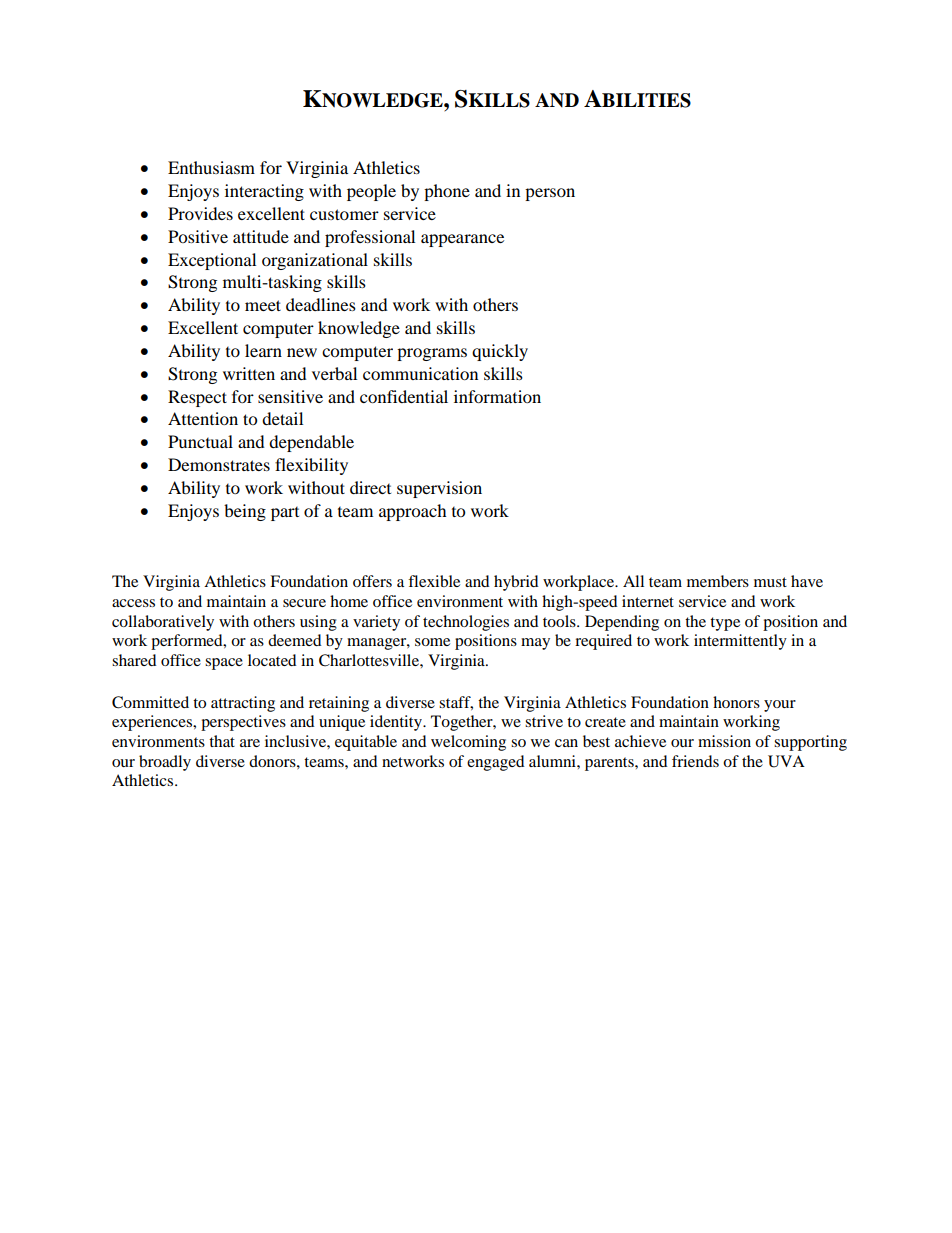  I want to click on that, so click(222, 741).
